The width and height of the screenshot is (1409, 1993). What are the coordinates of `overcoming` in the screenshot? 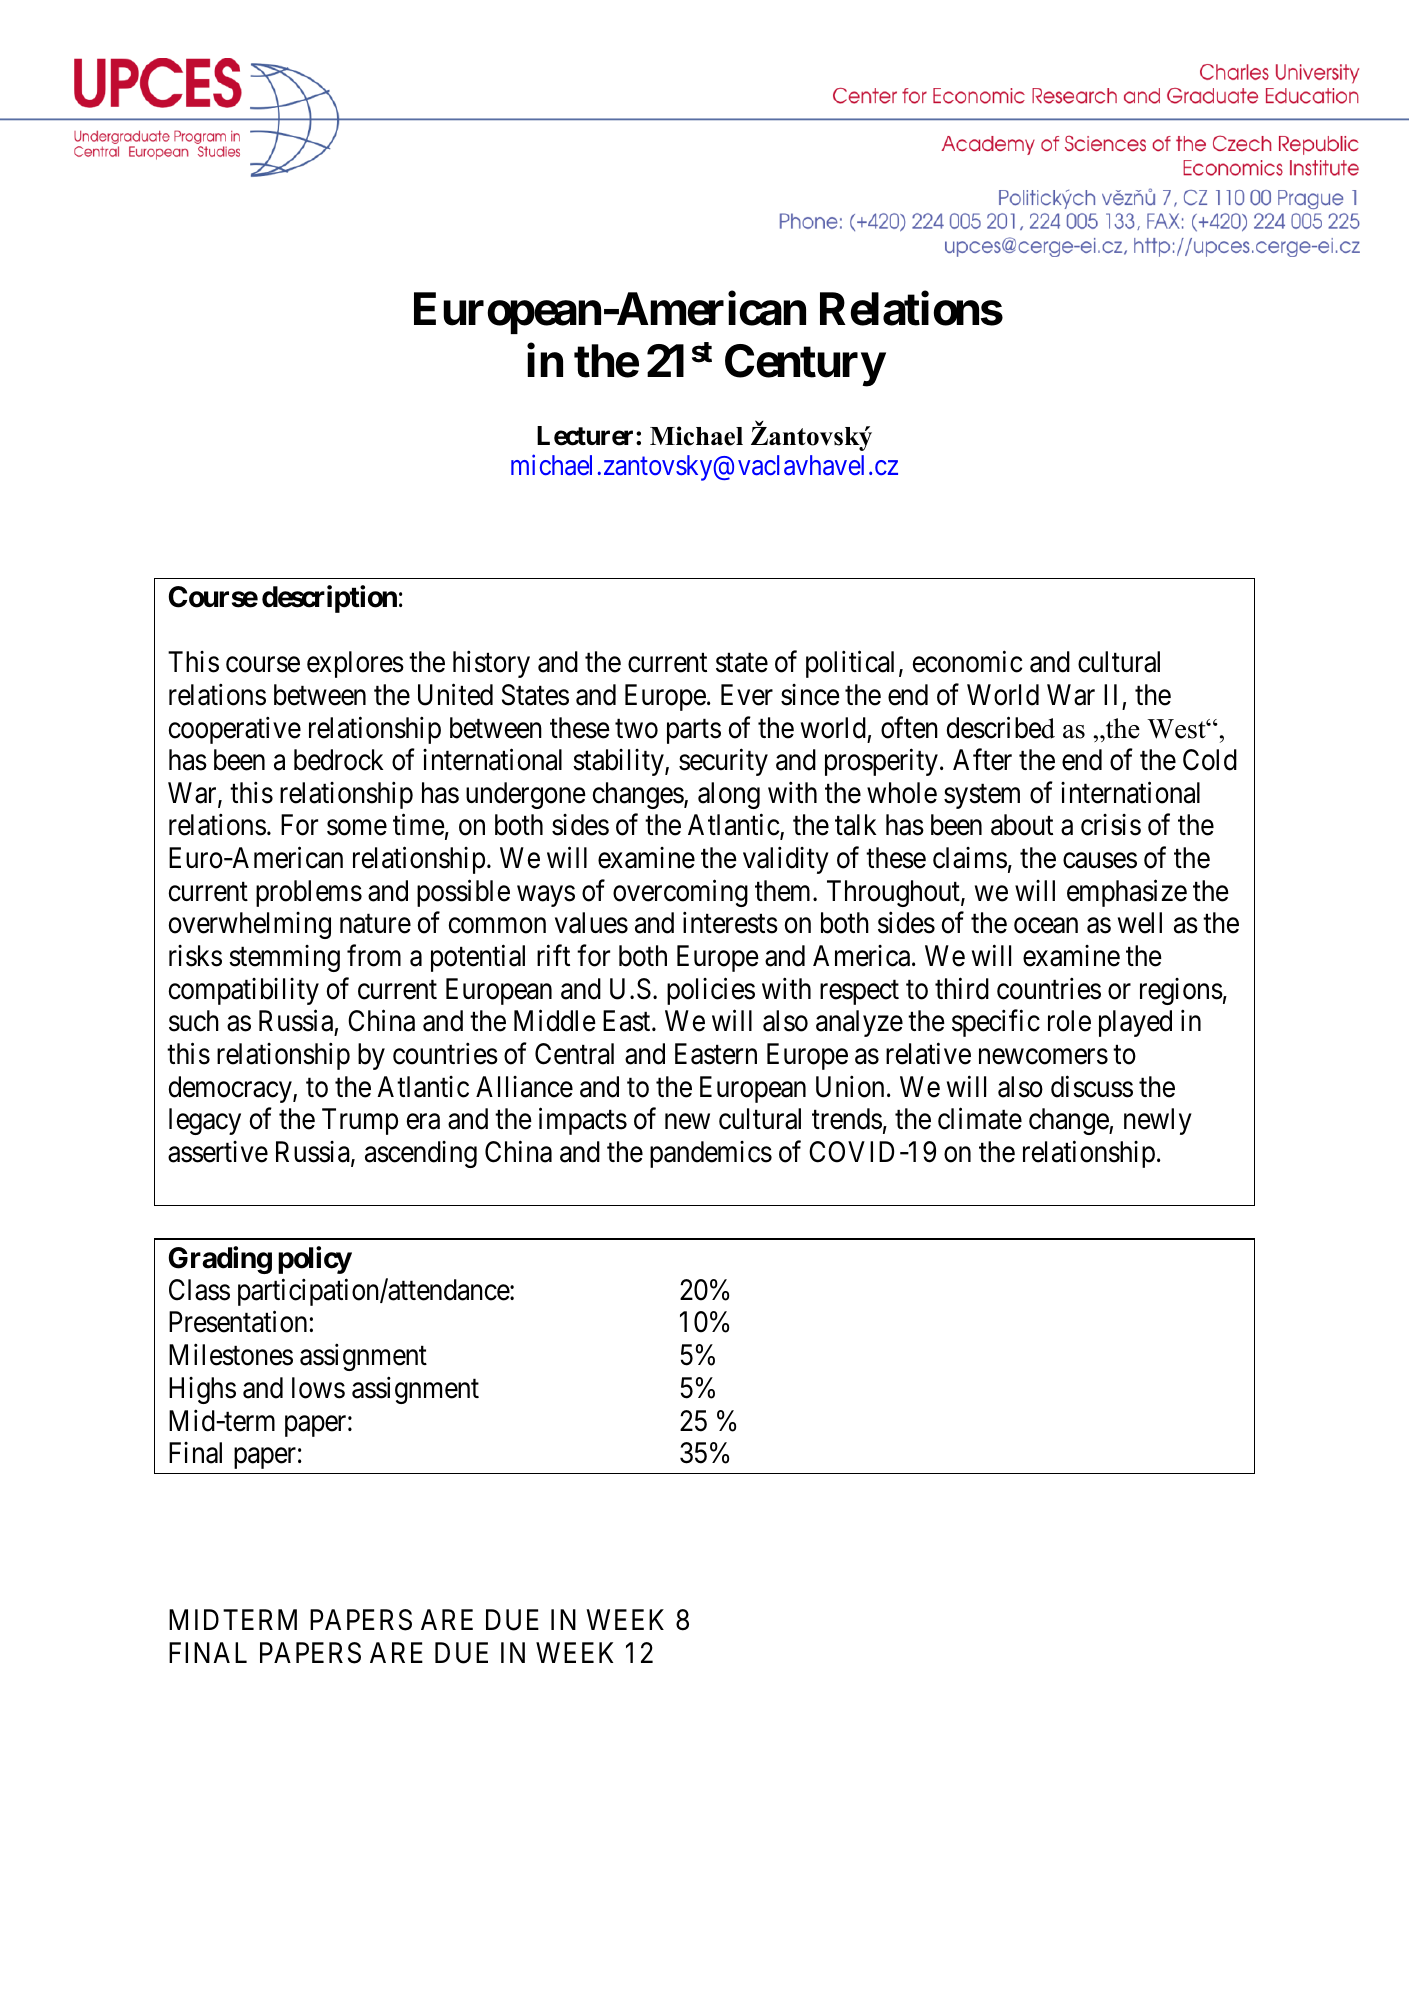 It's located at (680, 893).
